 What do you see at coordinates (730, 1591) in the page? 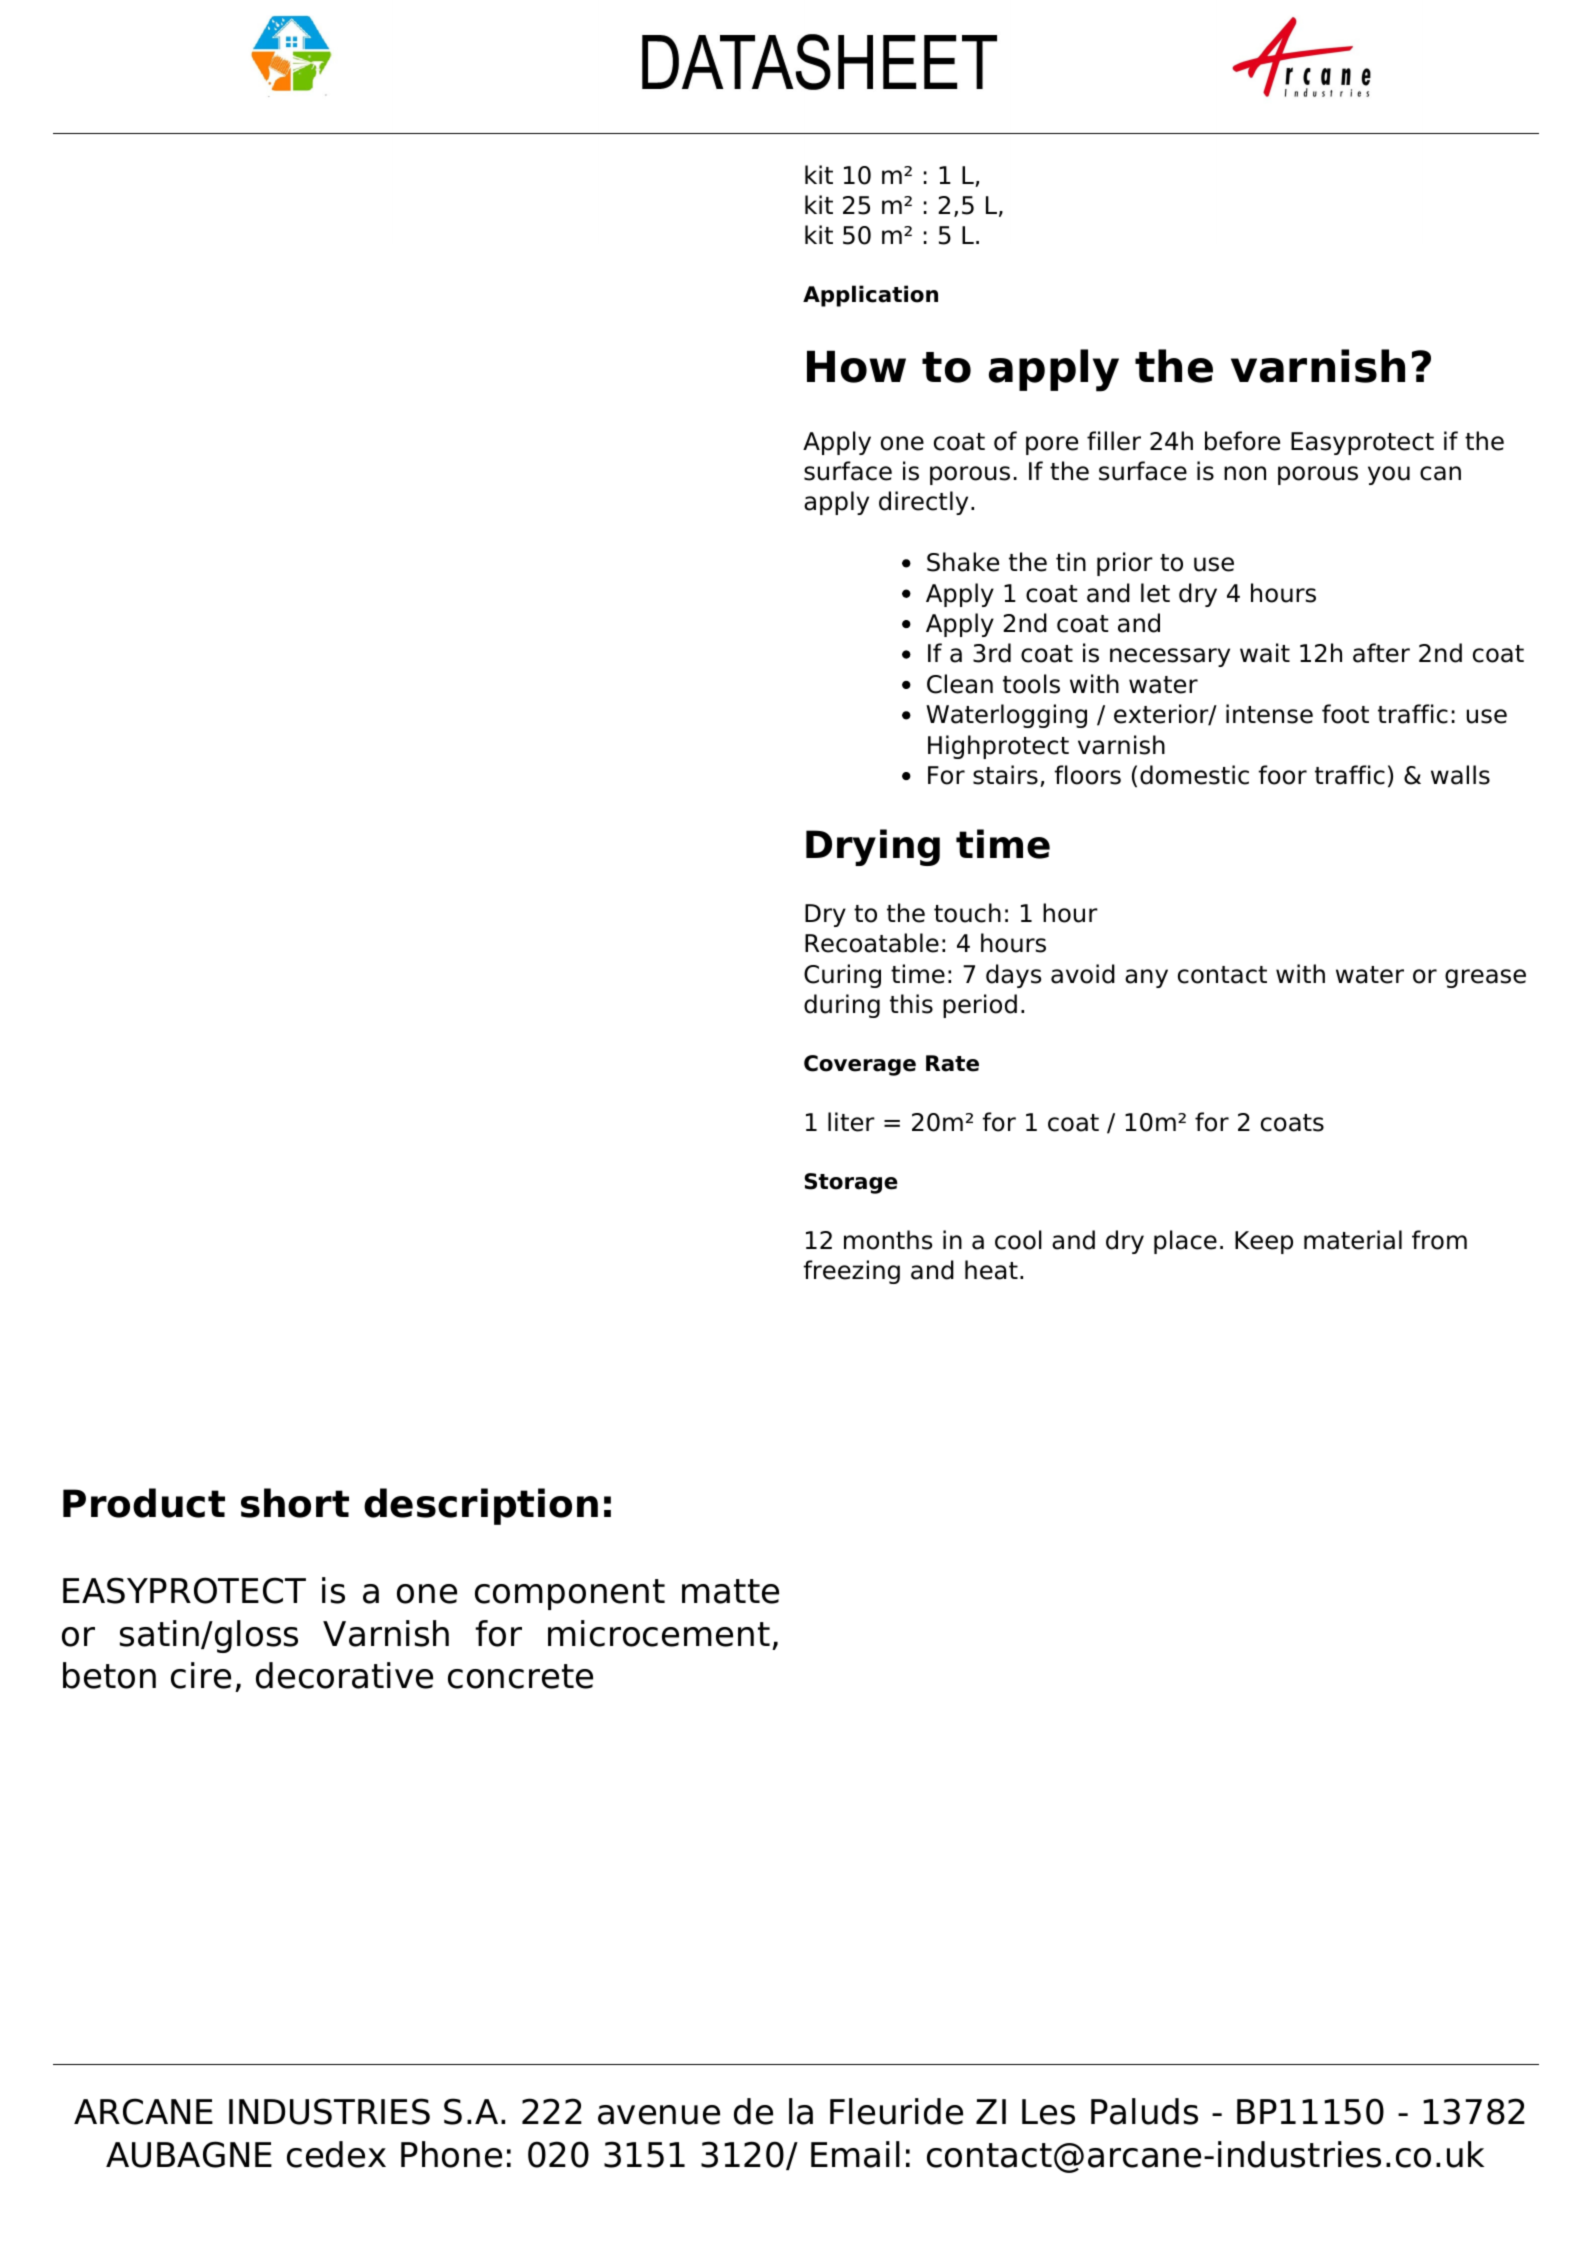
I see `matte` at bounding box center [730, 1591].
